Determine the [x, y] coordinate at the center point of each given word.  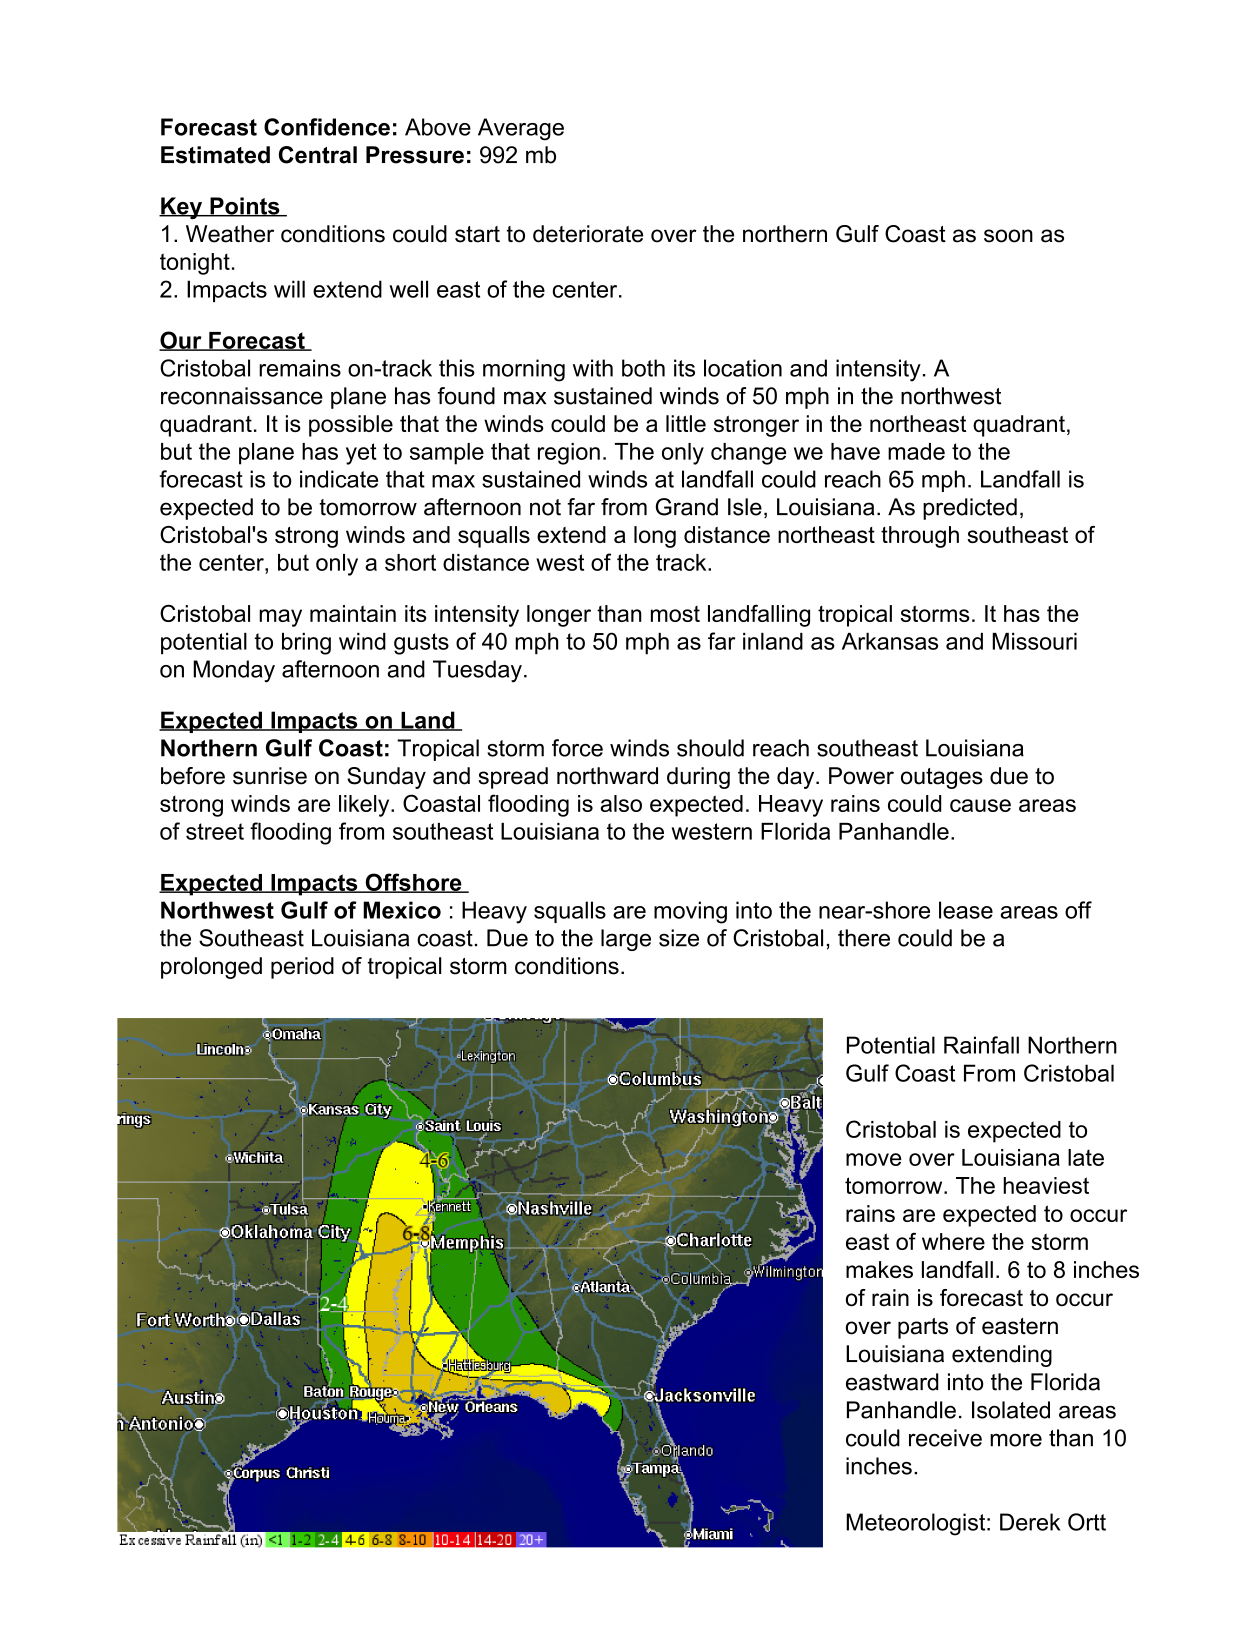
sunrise [270, 776]
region [569, 454]
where [953, 1241]
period [302, 968]
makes [879, 1269]
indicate [339, 479]
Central [318, 155]
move [874, 1159]
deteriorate [588, 234]
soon [1008, 236]
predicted [970, 509]
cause [980, 805]
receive [945, 1438]
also [621, 803]
